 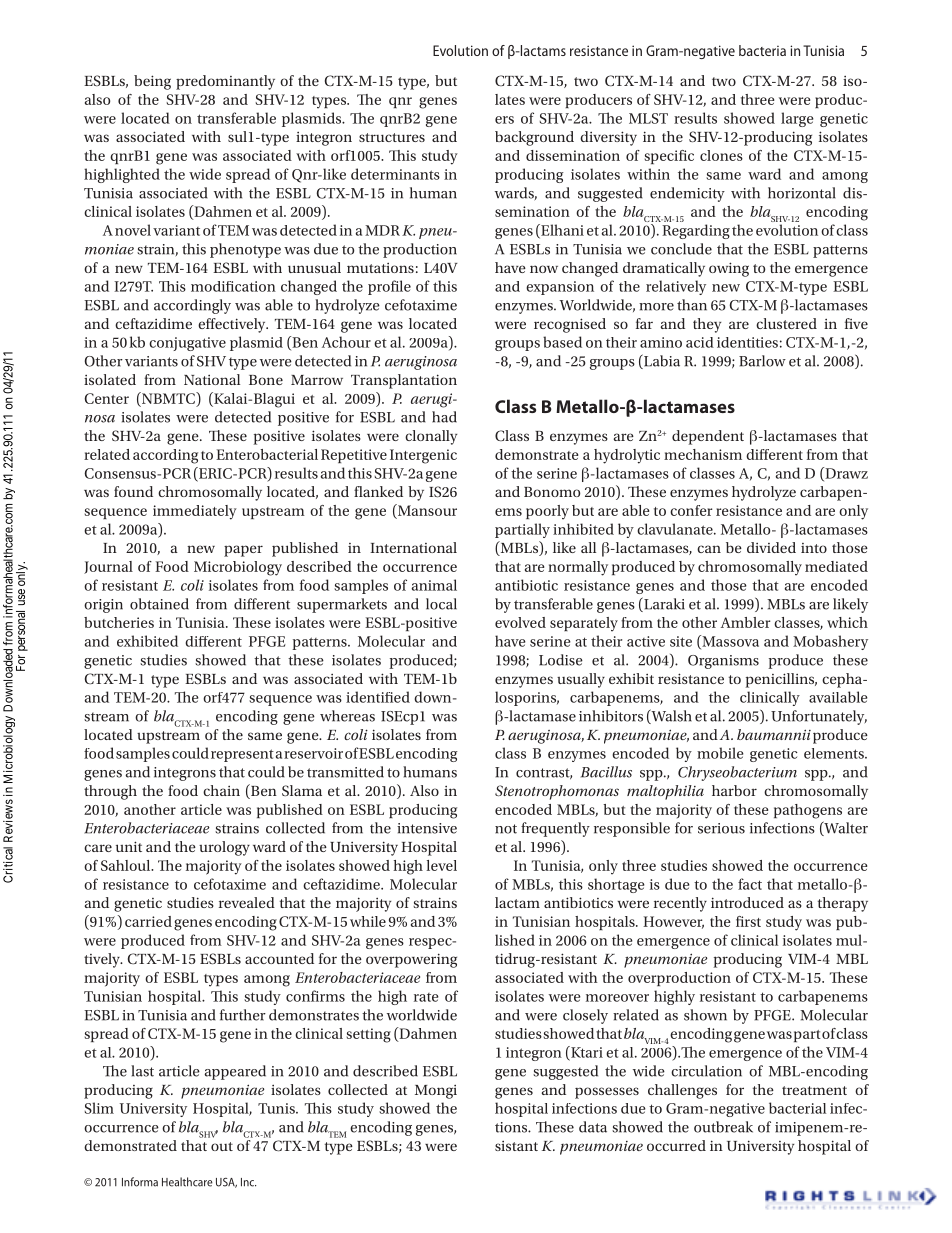 What do you see at coordinates (226, 1183) in the page?
I see `USA` at bounding box center [226, 1183].
